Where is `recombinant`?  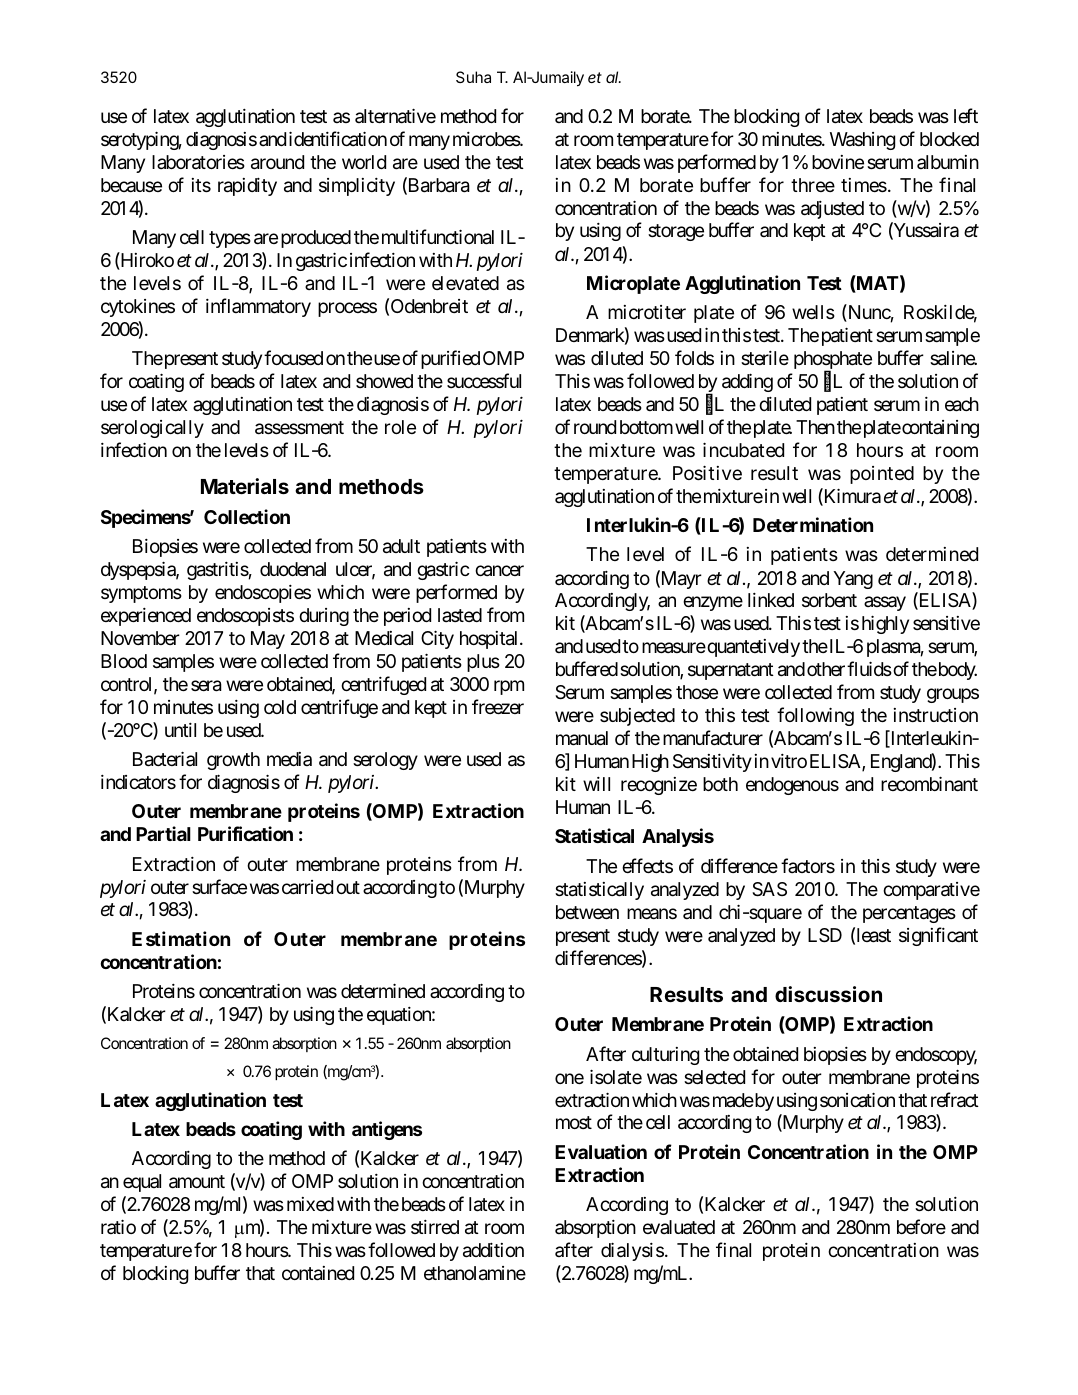 recombinant is located at coordinates (929, 784).
